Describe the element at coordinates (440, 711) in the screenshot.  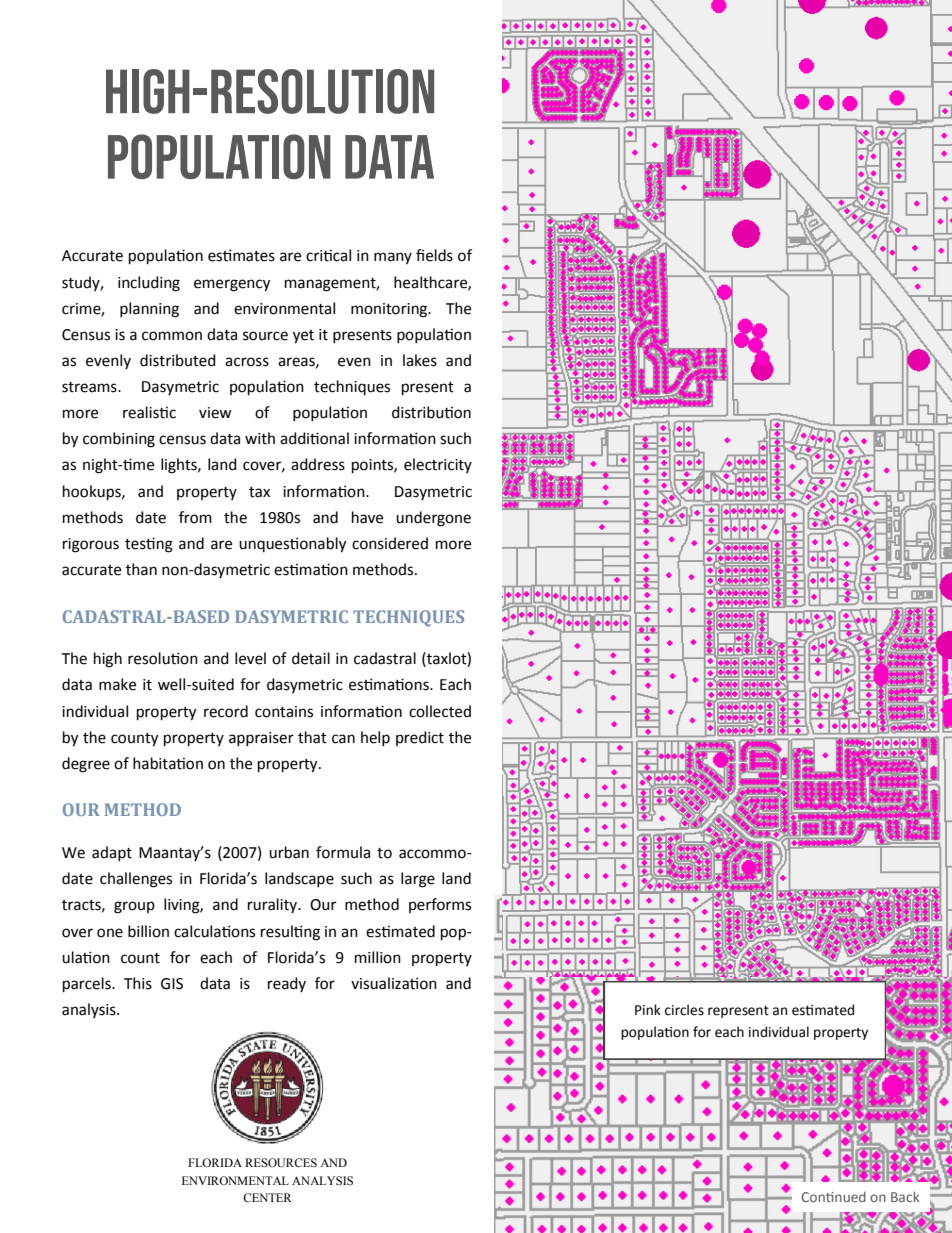
I see `collected` at that location.
